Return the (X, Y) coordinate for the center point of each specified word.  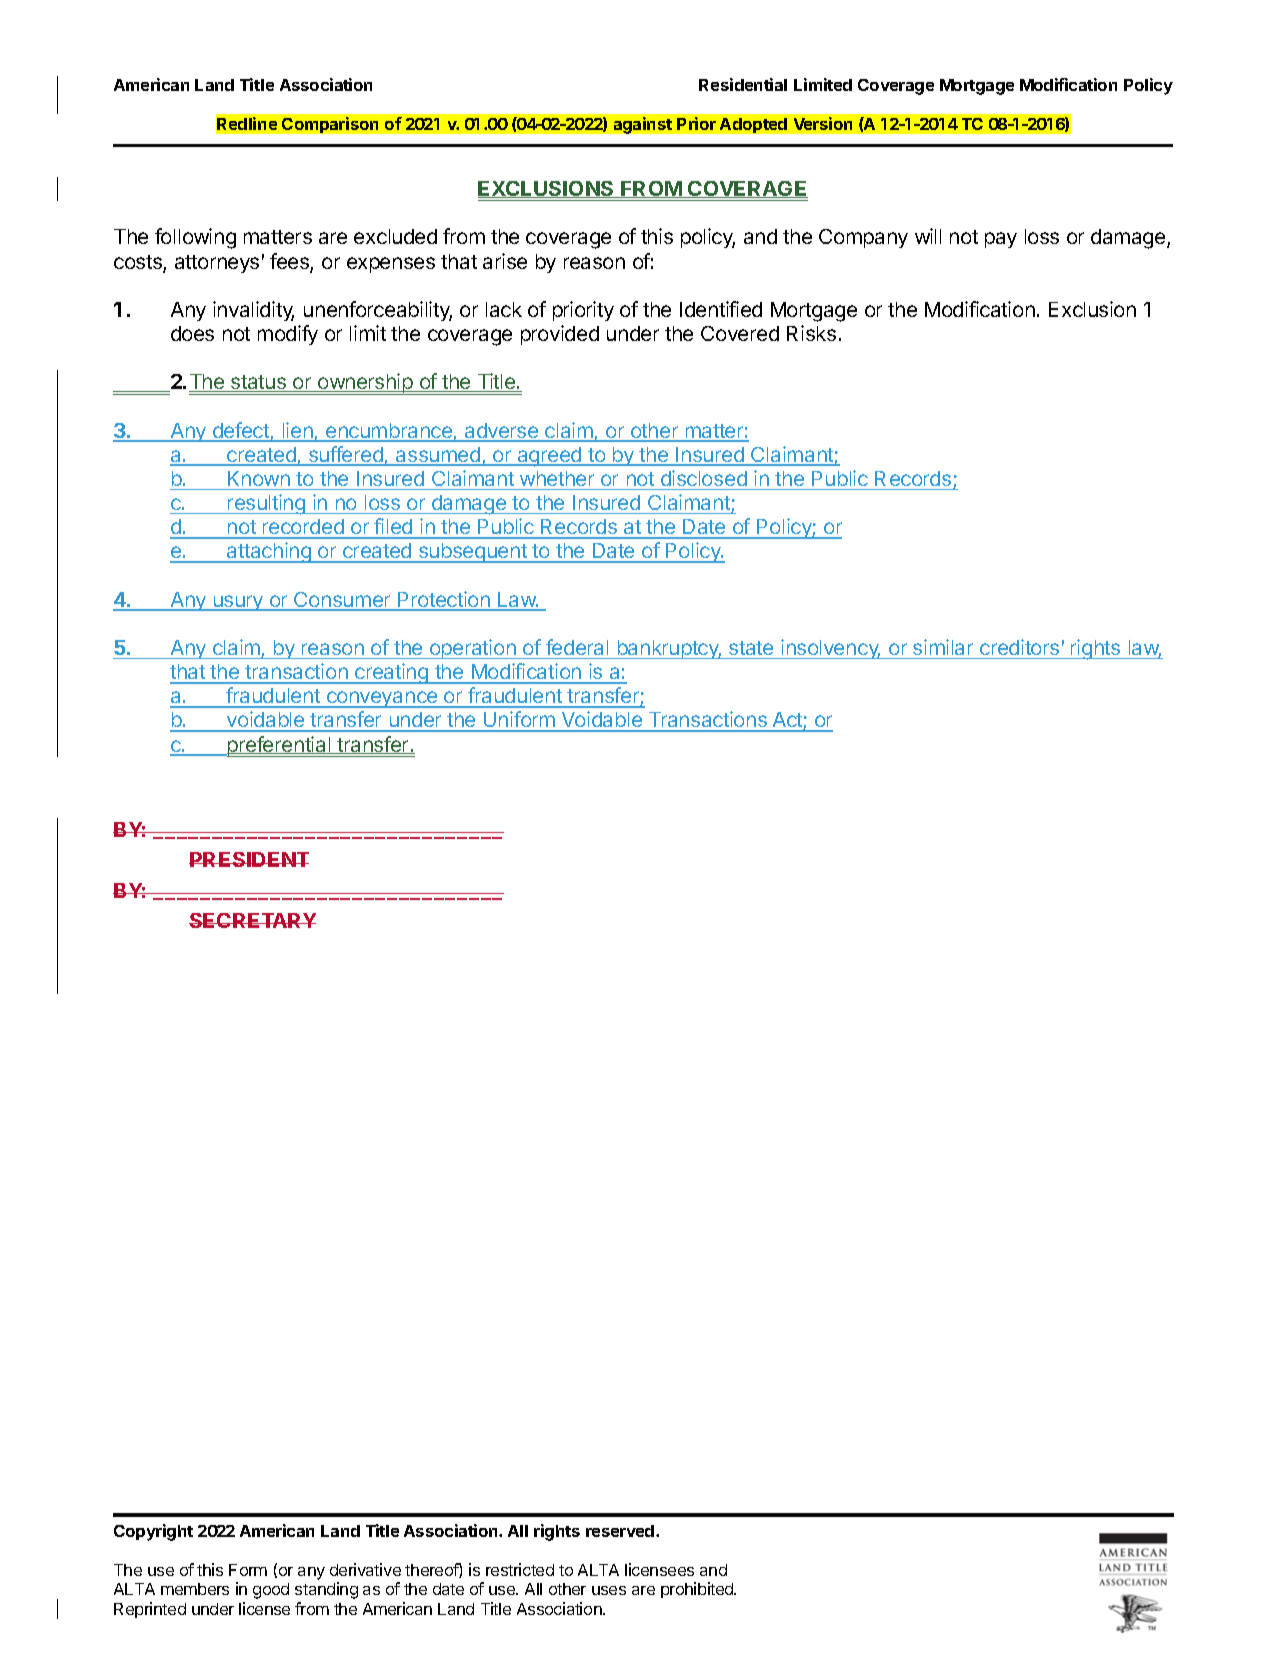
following (195, 238)
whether (557, 478)
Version (823, 123)
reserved (621, 1531)
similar (943, 647)
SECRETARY (252, 920)
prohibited (698, 1590)
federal (577, 647)
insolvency (830, 649)
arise (505, 261)
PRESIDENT (249, 859)
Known (259, 478)
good (271, 1591)
